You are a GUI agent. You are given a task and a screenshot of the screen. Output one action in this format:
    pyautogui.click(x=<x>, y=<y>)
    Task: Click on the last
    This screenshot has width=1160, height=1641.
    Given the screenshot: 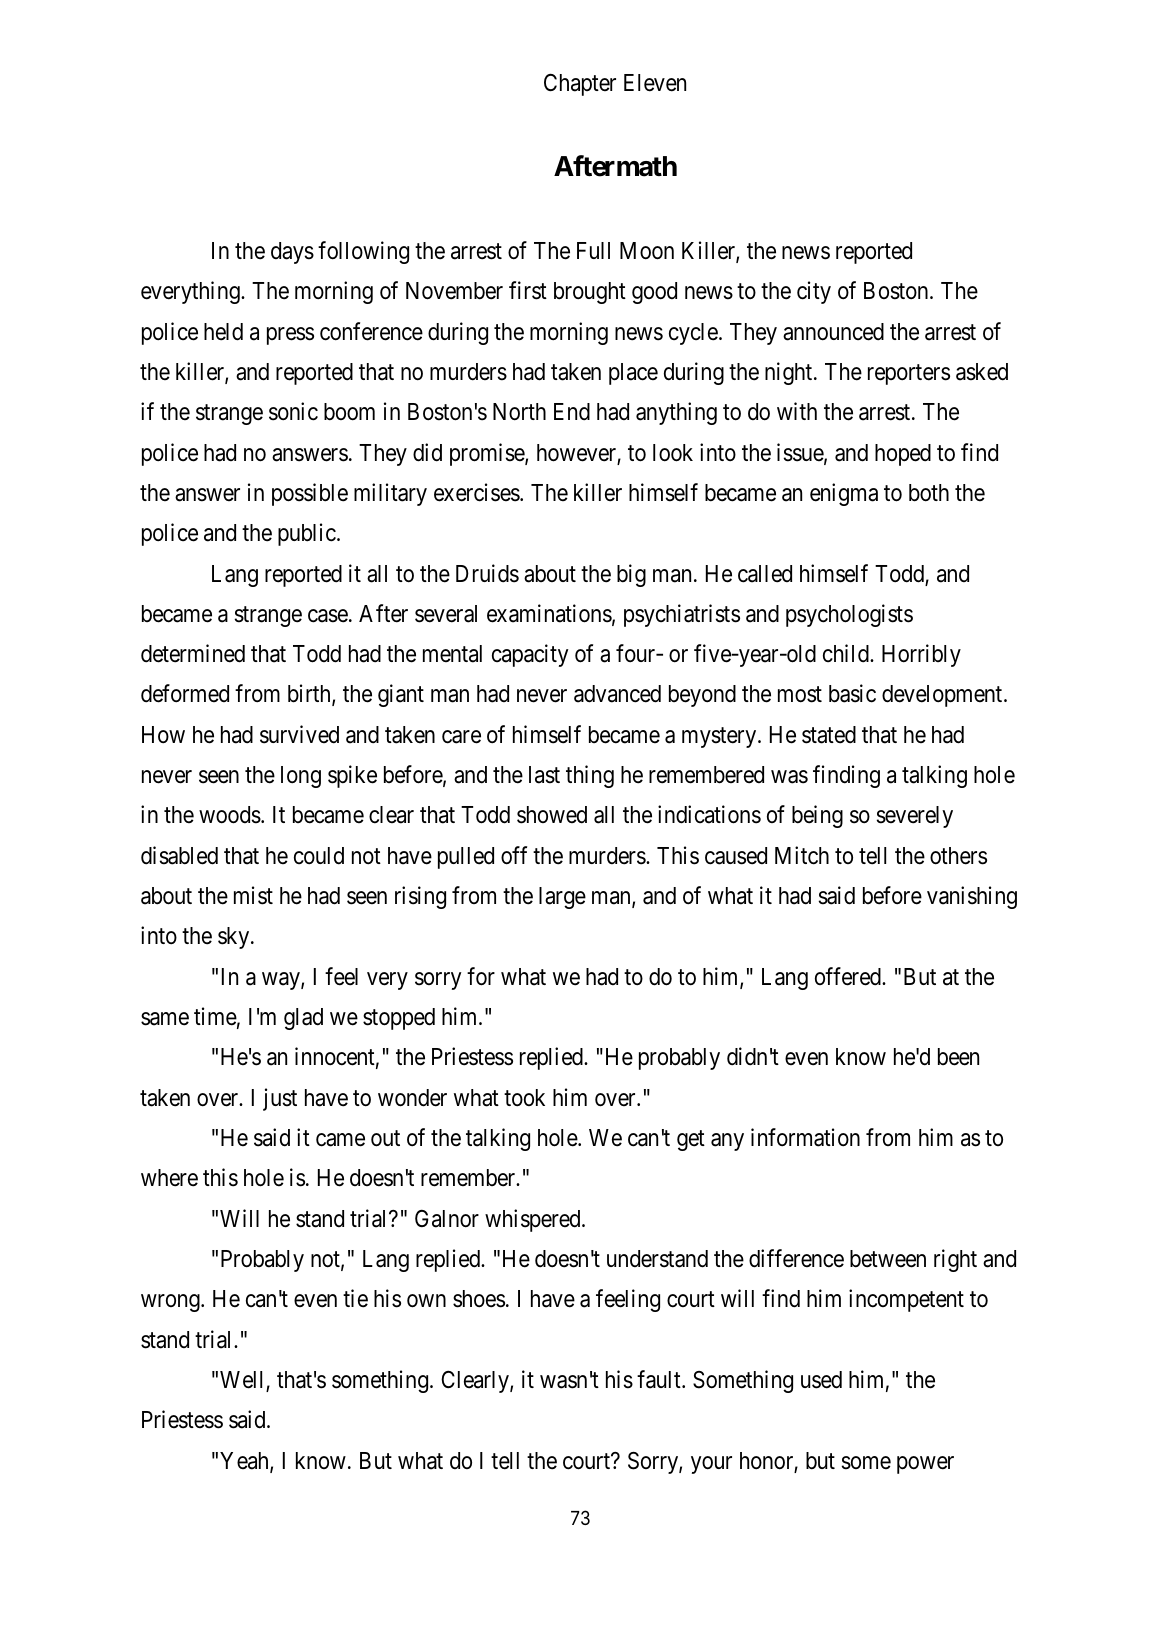 What is the action you would take?
    pyautogui.click(x=544, y=775)
